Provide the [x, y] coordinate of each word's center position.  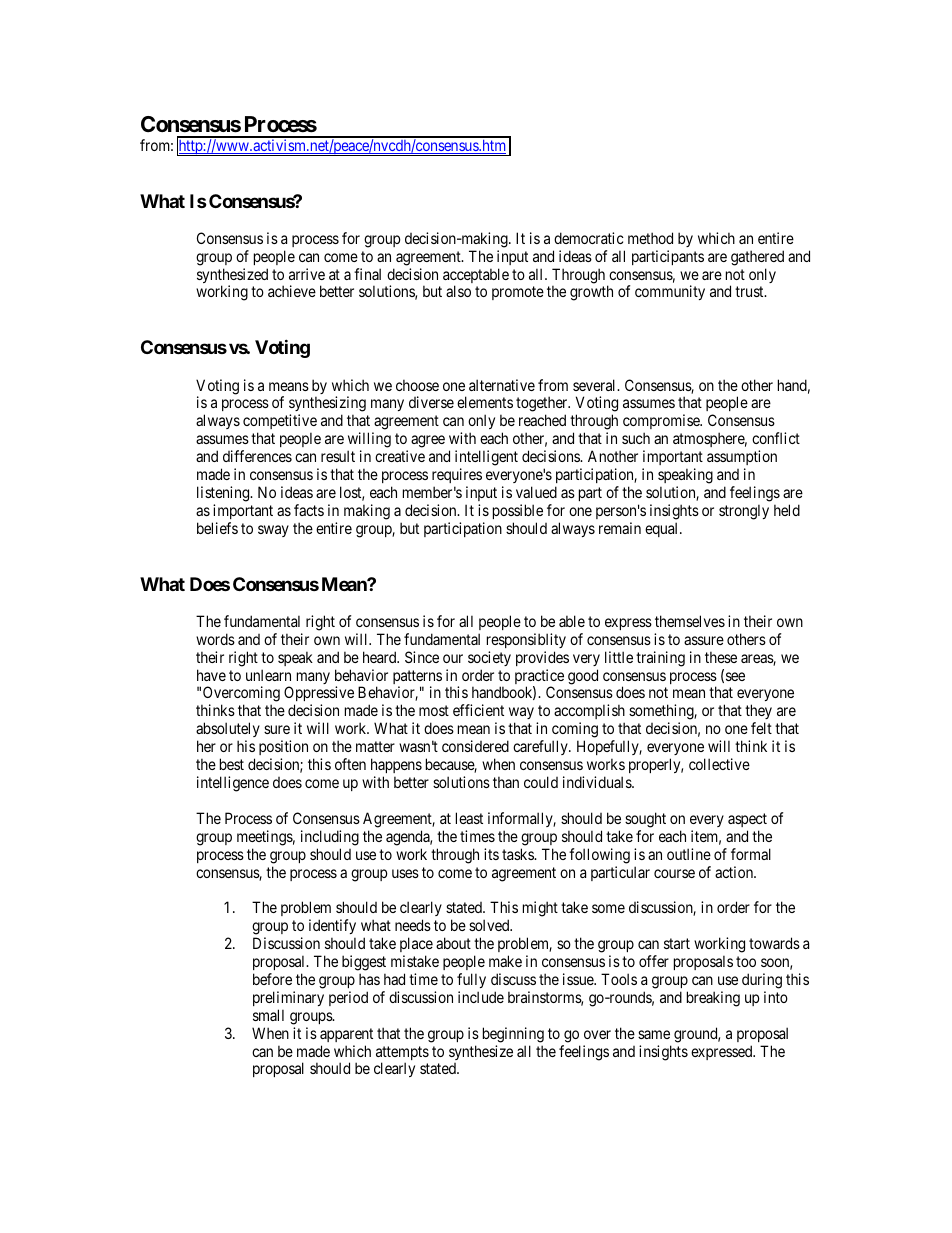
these [721, 657]
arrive [307, 274]
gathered [757, 258]
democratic [589, 238]
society [489, 658]
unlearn [268, 675]
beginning [513, 1035]
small [268, 1015]
